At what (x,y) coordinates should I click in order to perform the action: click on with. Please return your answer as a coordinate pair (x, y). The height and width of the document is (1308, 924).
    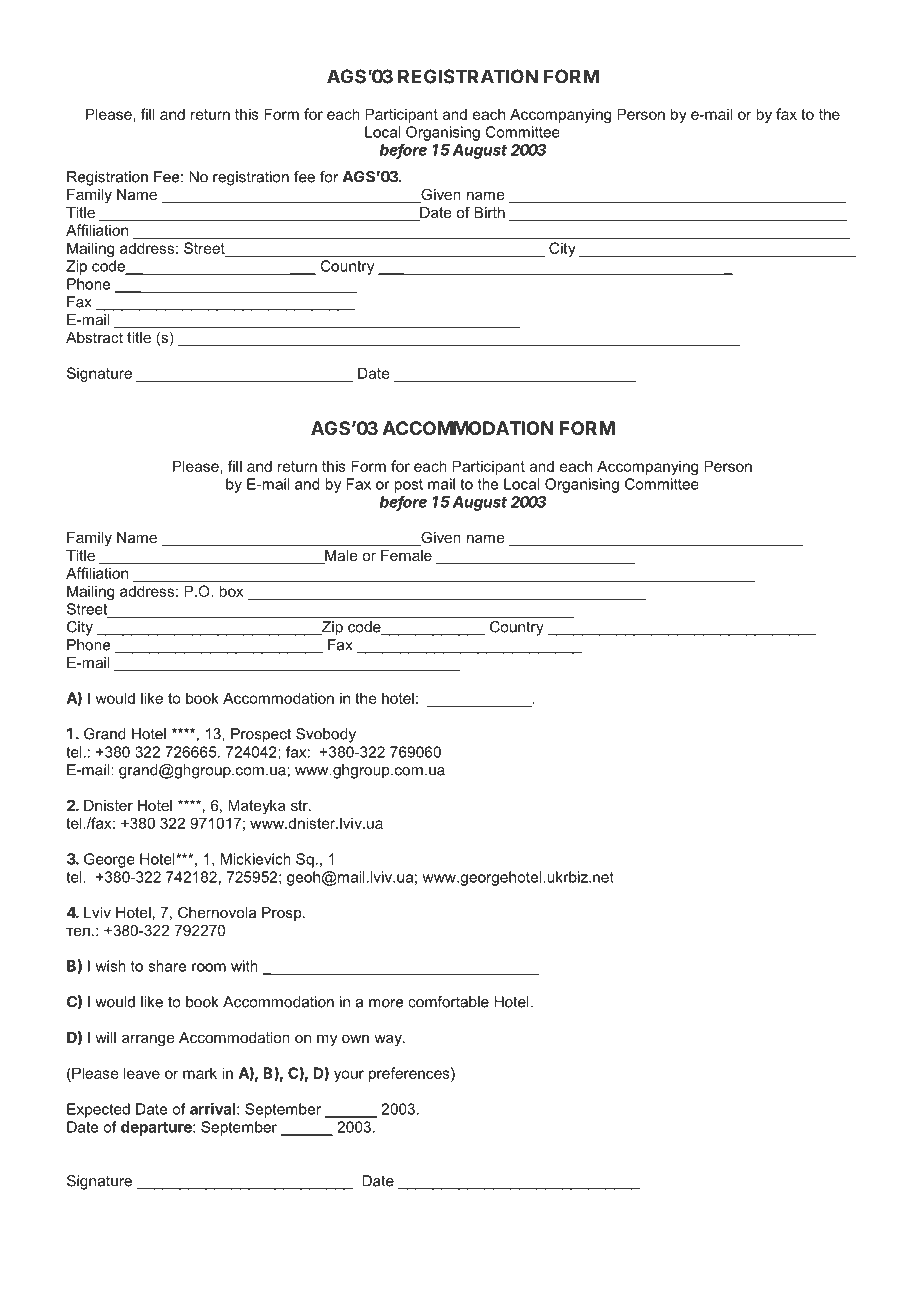
    Looking at the image, I should click on (244, 966).
